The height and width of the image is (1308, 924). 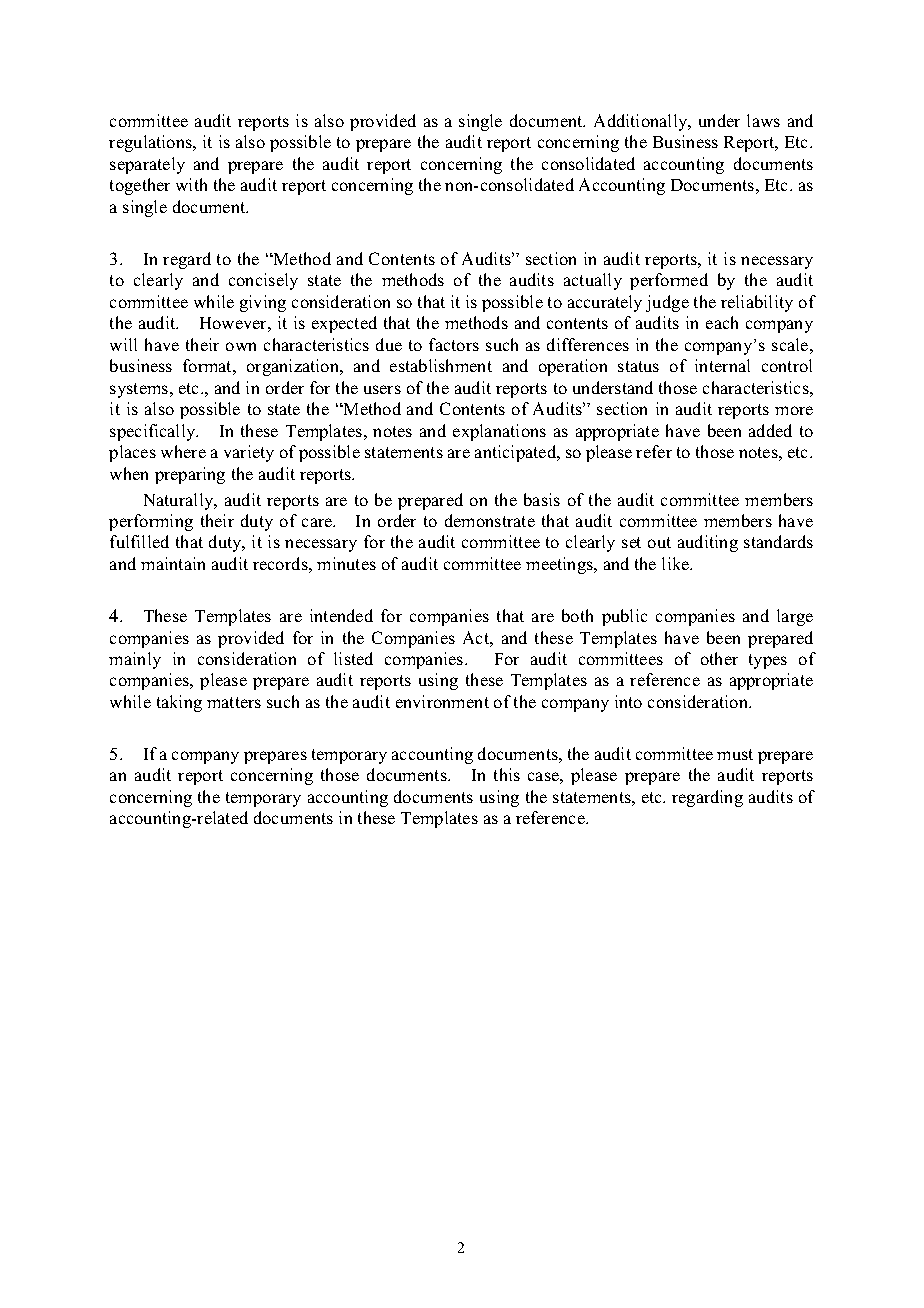 What do you see at coordinates (677, 563) in the image?
I see `like` at bounding box center [677, 563].
